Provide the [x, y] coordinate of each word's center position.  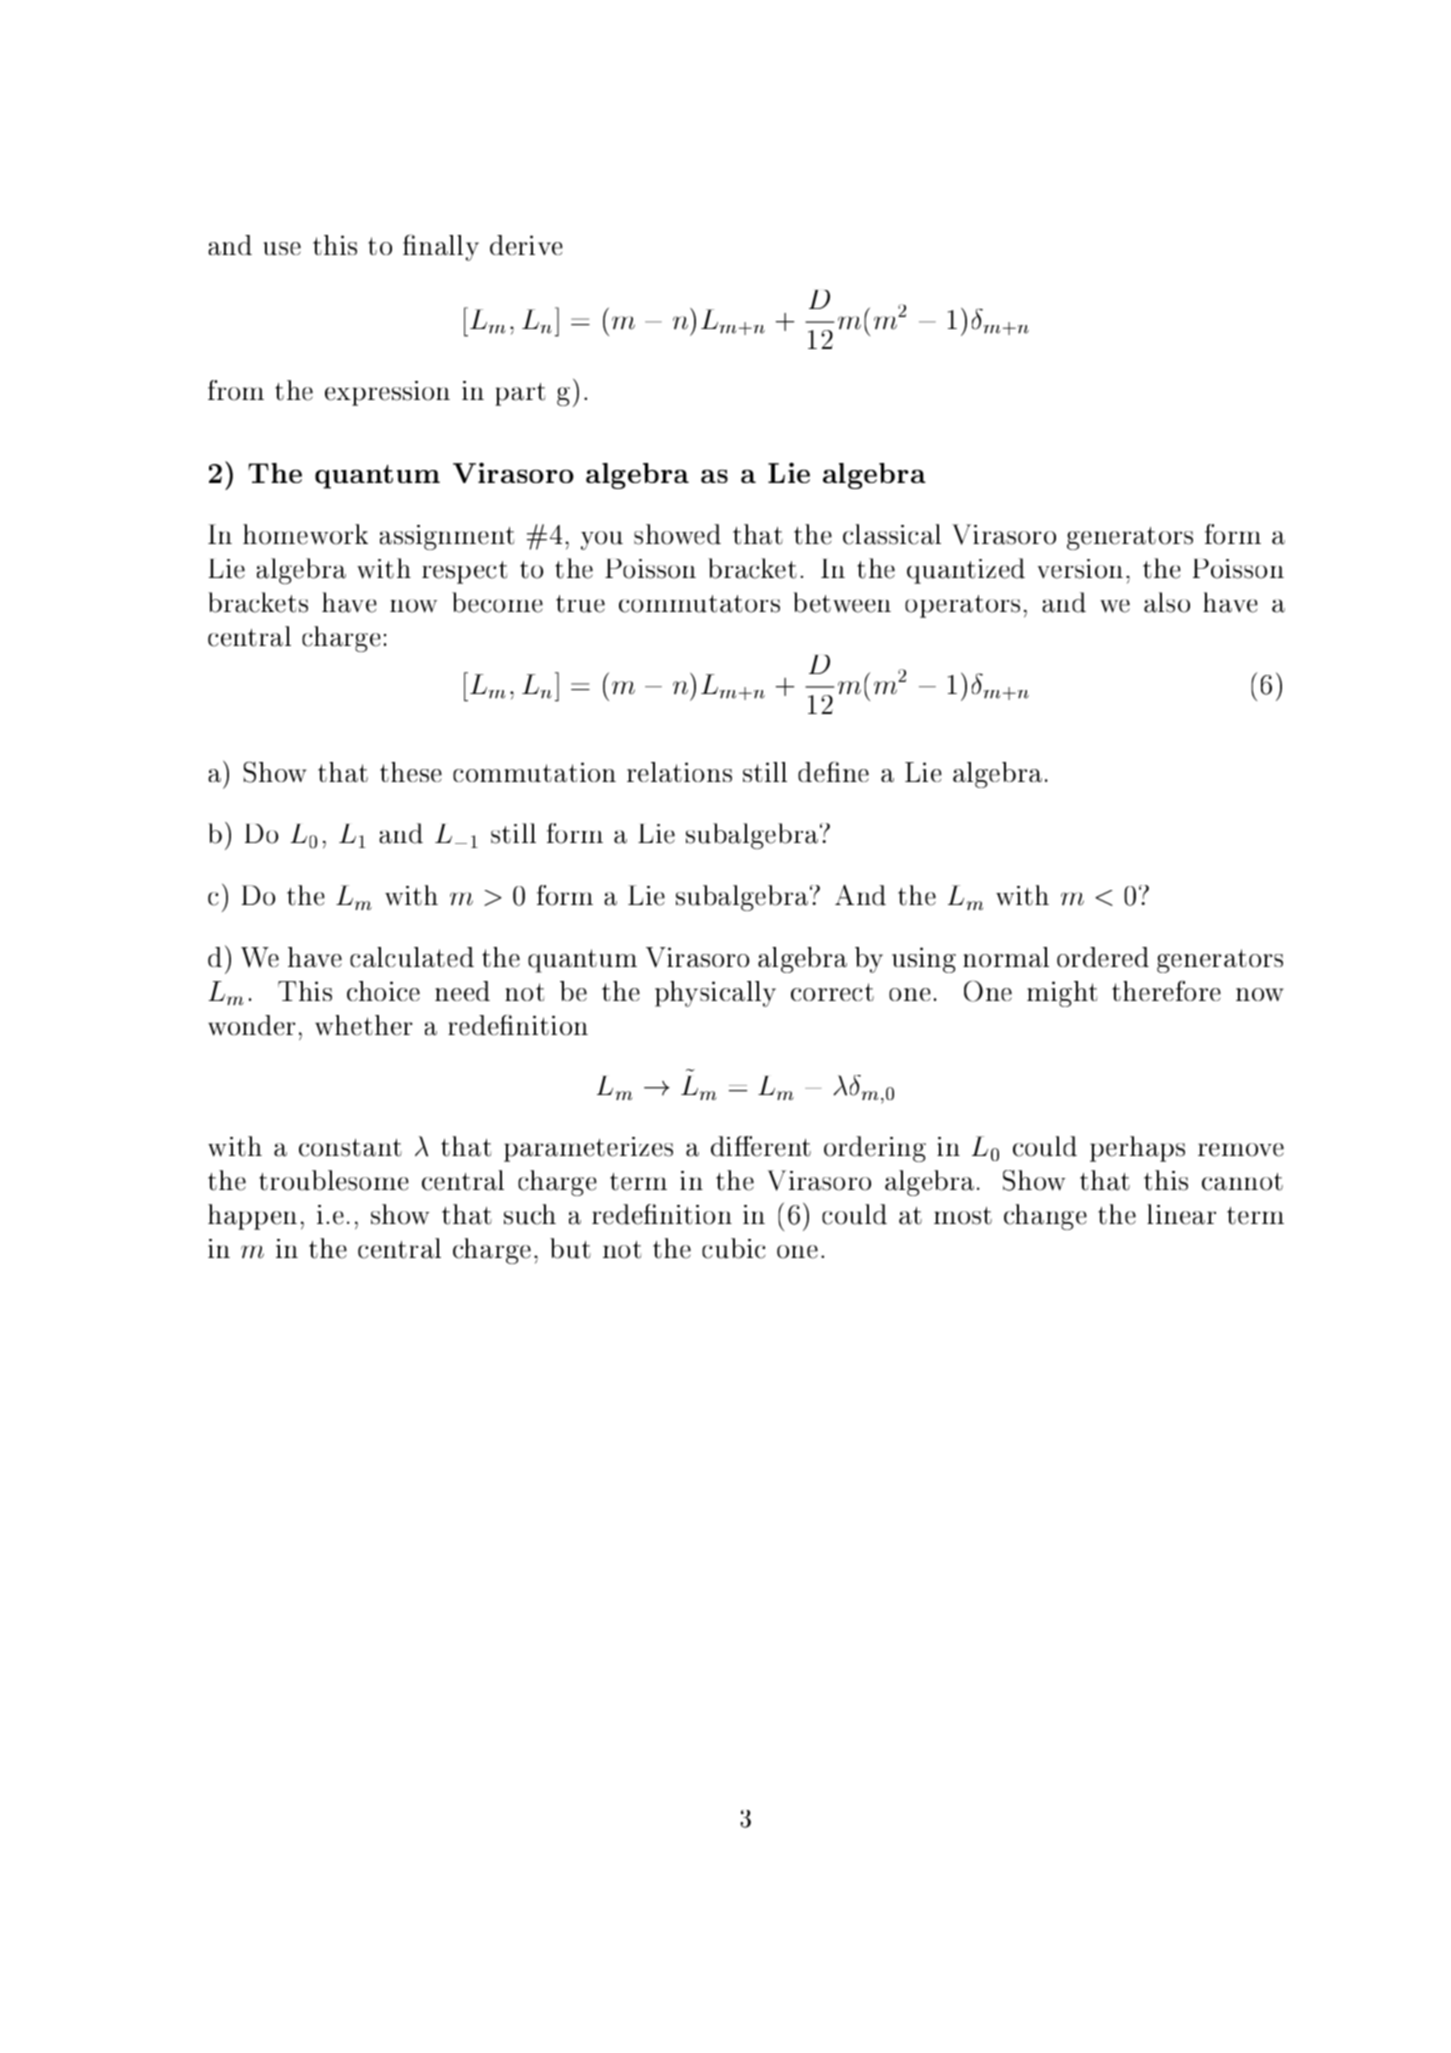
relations [679, 772]
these [411, 772]
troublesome [333, 1180]
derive [526, 245]
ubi [734, 1248]
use [282, 248]
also [1167, 602]
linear [1181, 1214]
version [1080, 569]
